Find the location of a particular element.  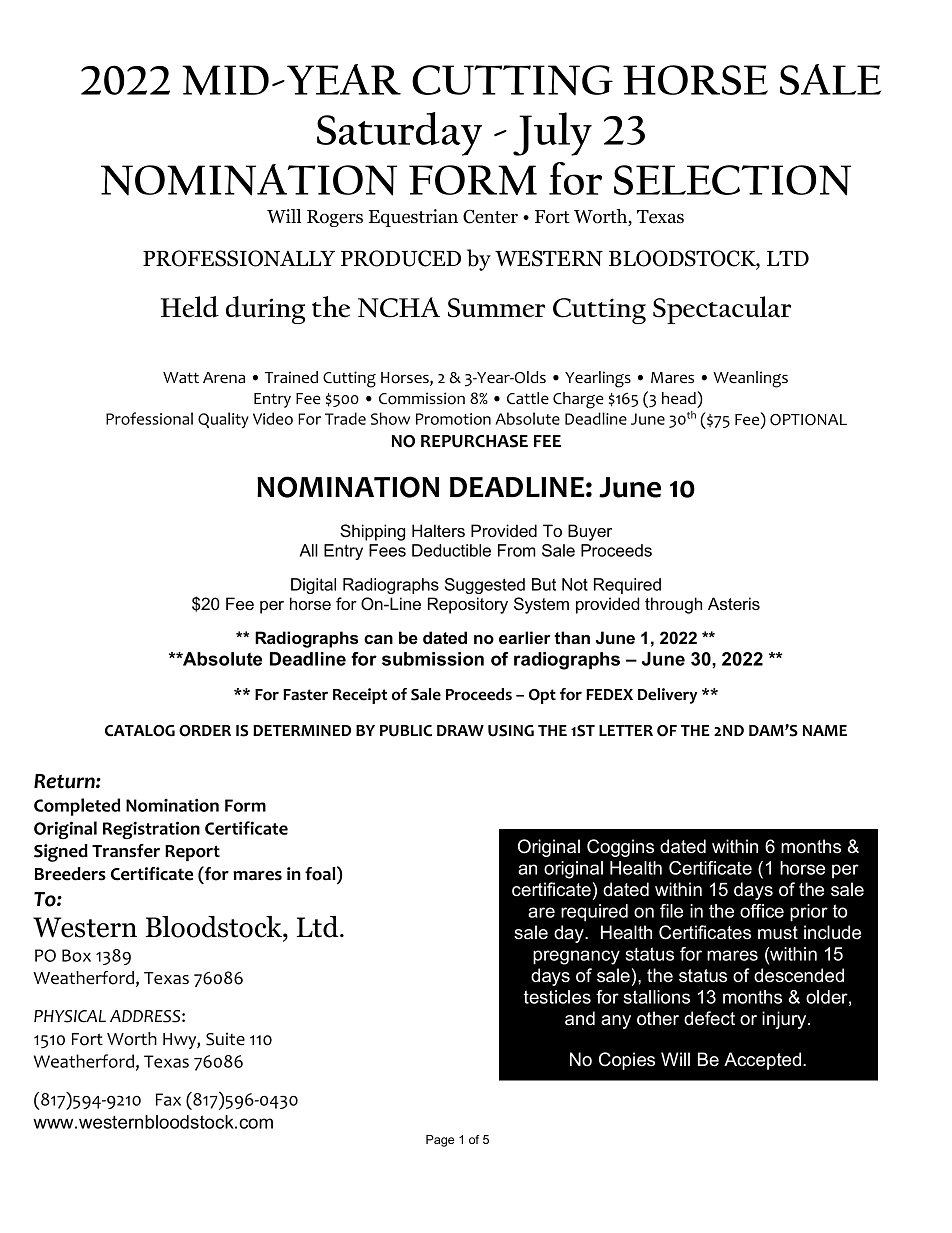

Watt is located at coordinates (181, 377).
